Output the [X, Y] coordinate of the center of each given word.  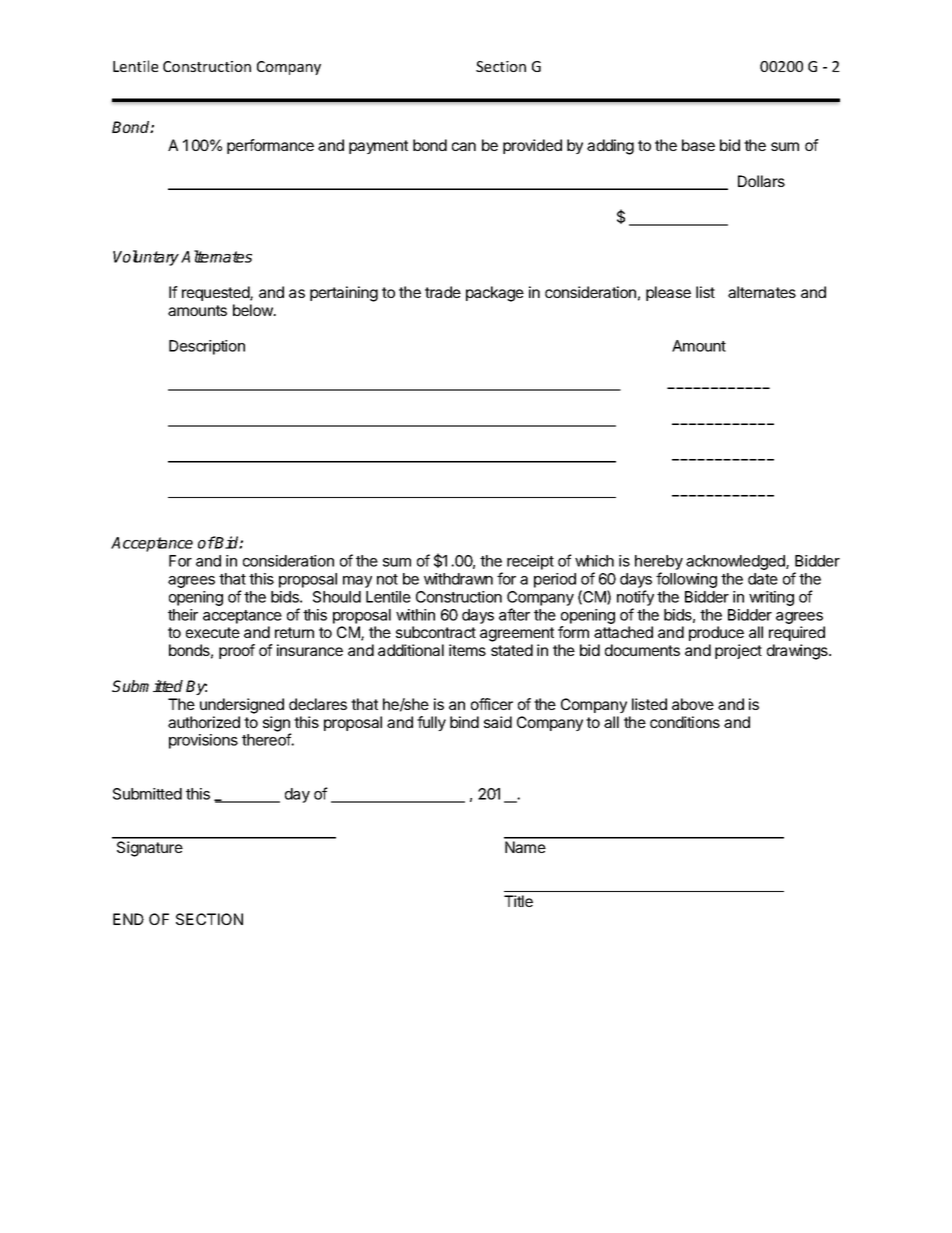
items [467, 650]
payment [378, 147]
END [128, 919]
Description [207, 347]
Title [518, 901]
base [698, 145]
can [464, 146]
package [495, 294]
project [738, 651]
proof [237, 651]
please [668, 293]
